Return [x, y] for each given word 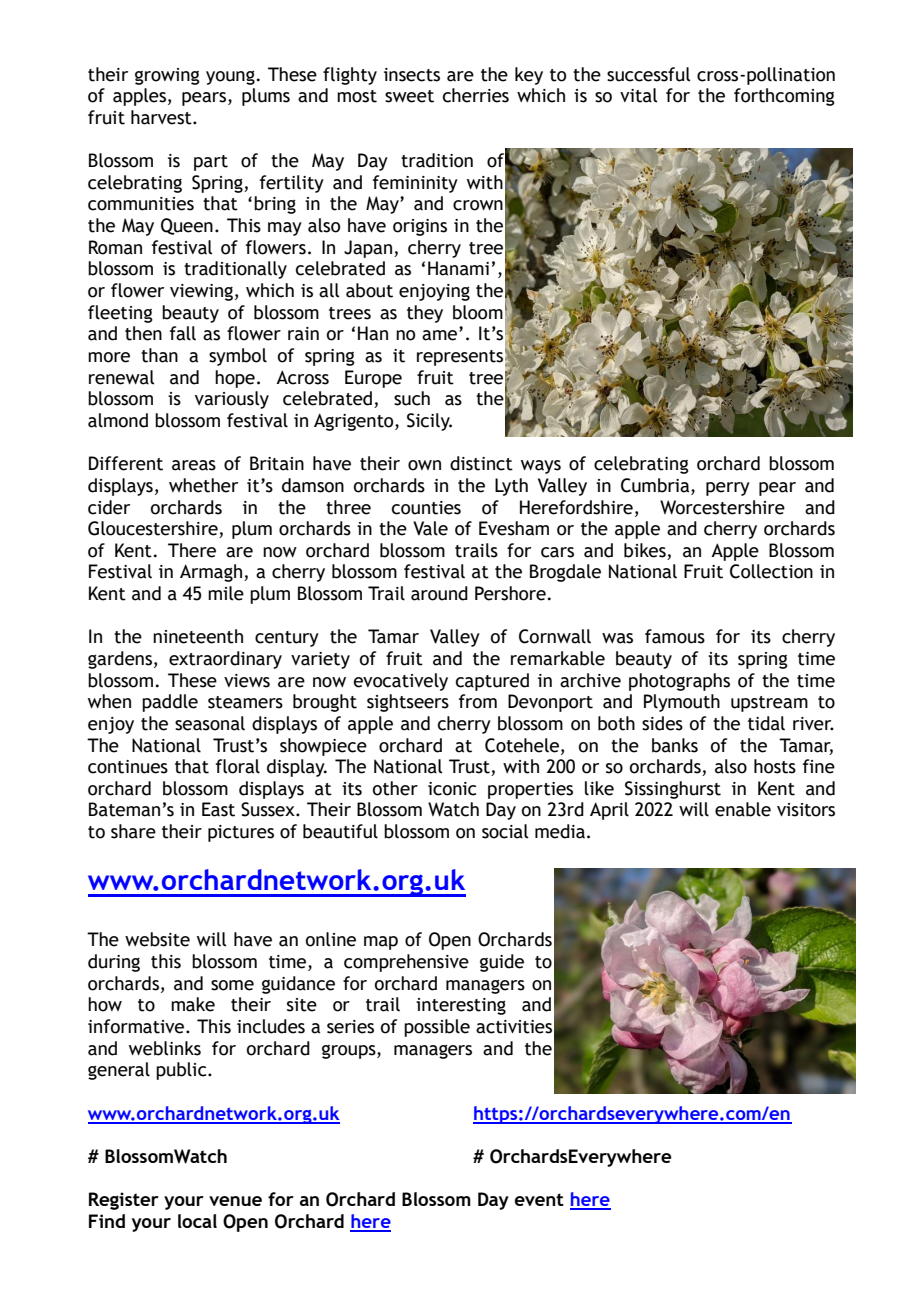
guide [502, 963]
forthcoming [784, 97]
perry [728, 489]
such [412, 398]
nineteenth [198, 636]
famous [675, 636]
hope [235, 379]
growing [167, 76]
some [232, 985]
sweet [409, 96]
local [197, 1221]
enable [743, 809]
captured [492, 682]
